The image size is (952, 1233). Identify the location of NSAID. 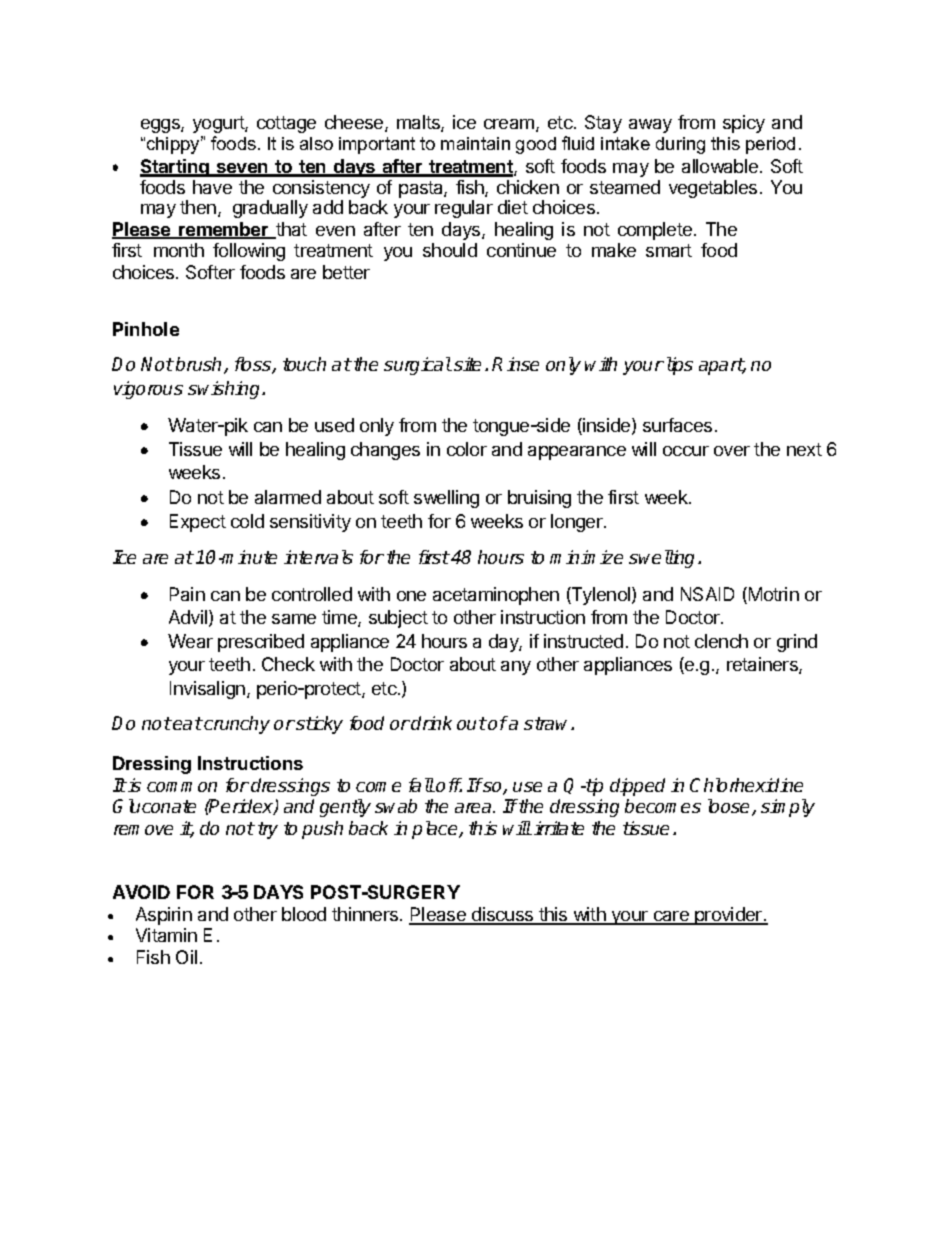
(707, 594).
